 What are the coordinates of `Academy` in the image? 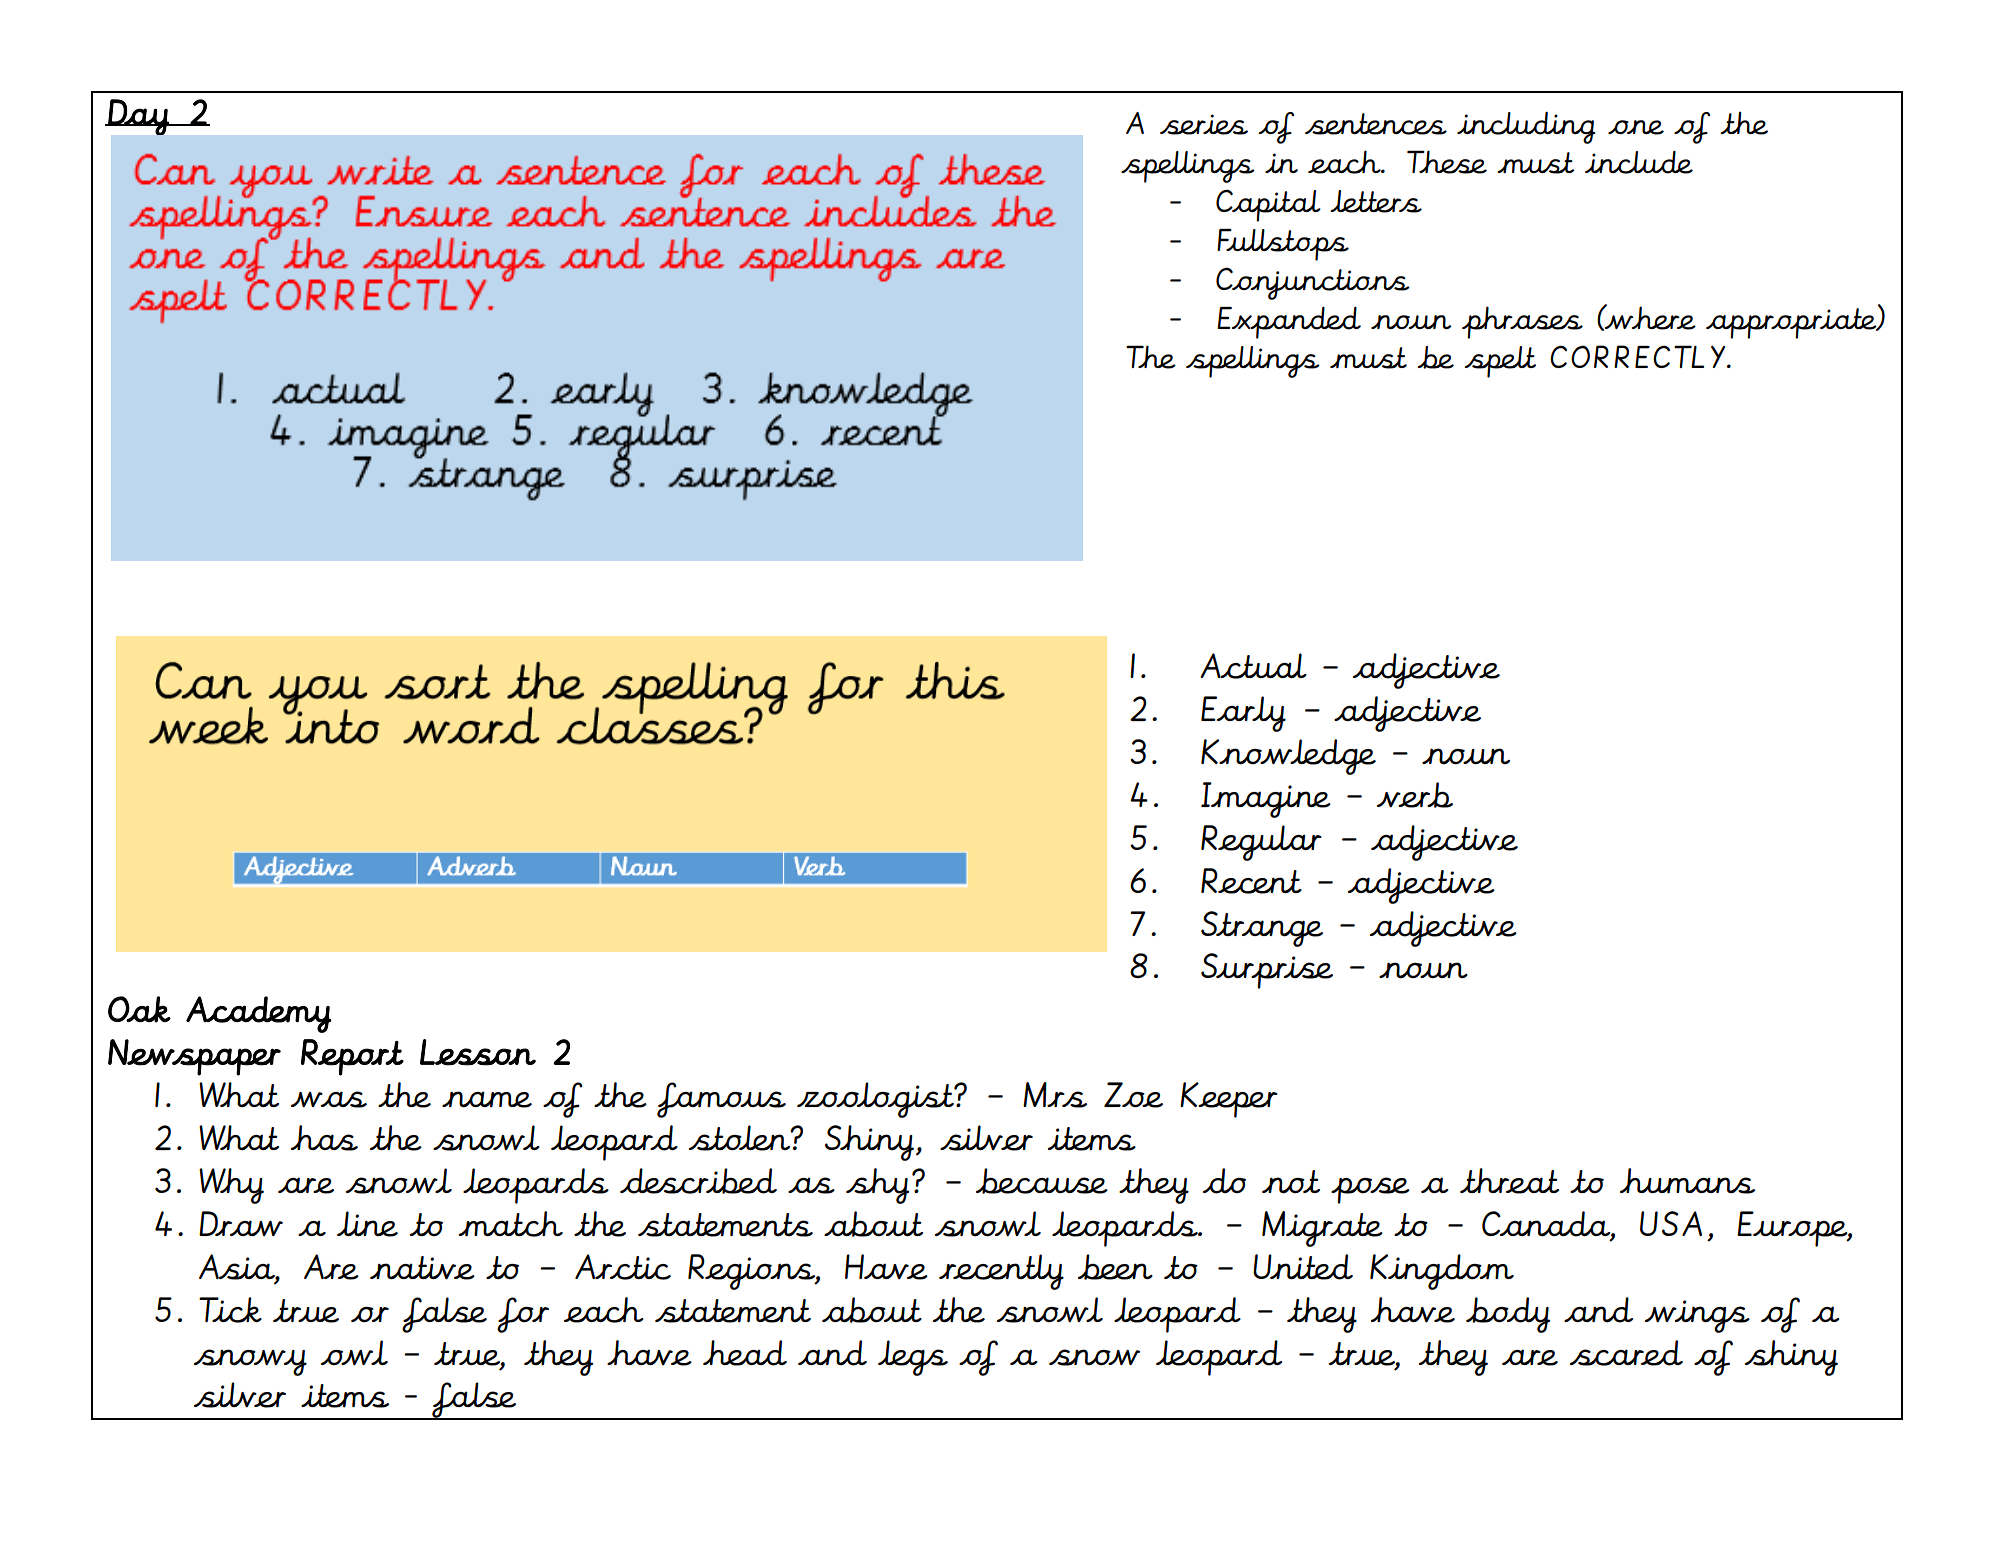 It's located at (259, 1014).
